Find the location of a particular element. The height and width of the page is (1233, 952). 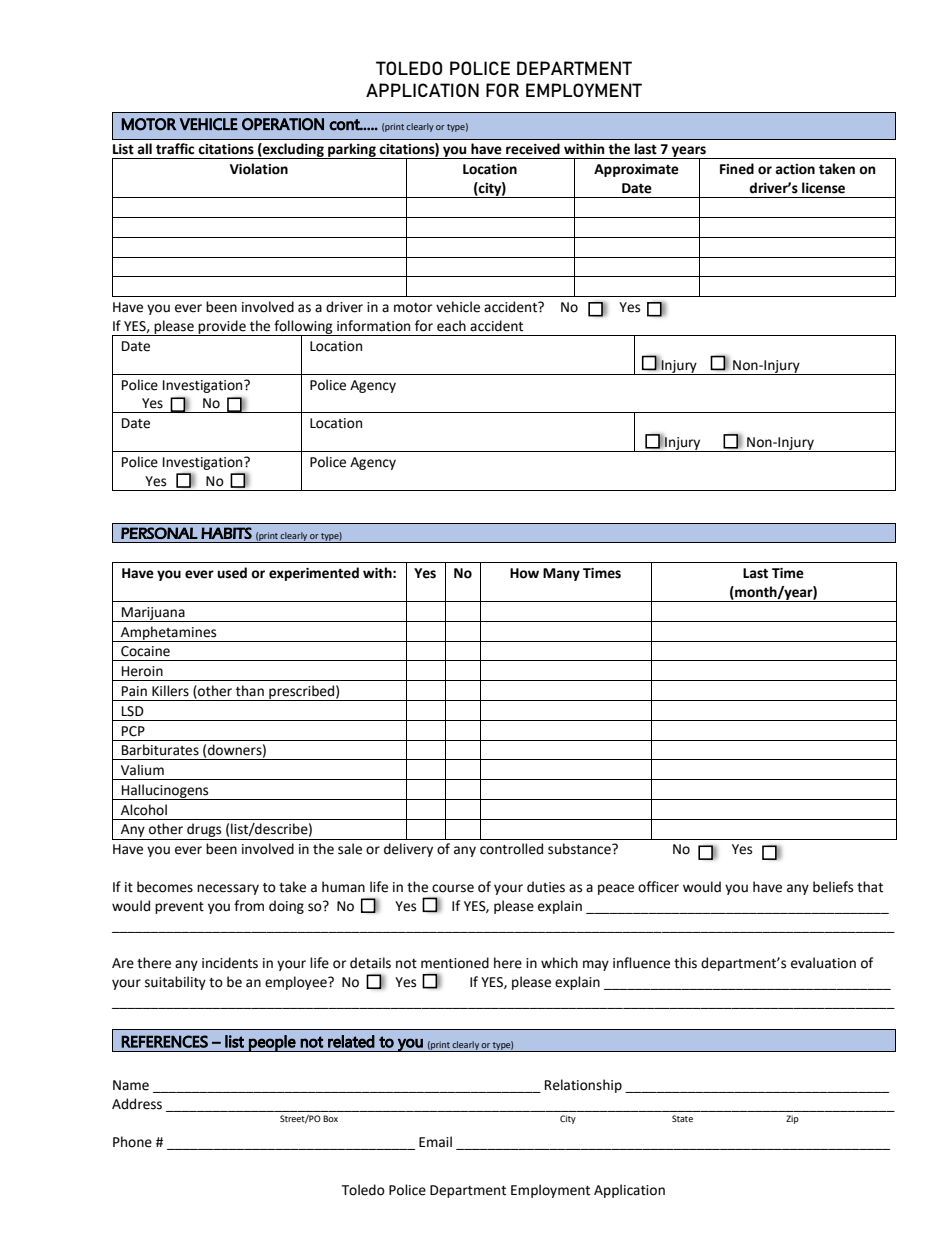

Many is located at coordinates (561, 574).
